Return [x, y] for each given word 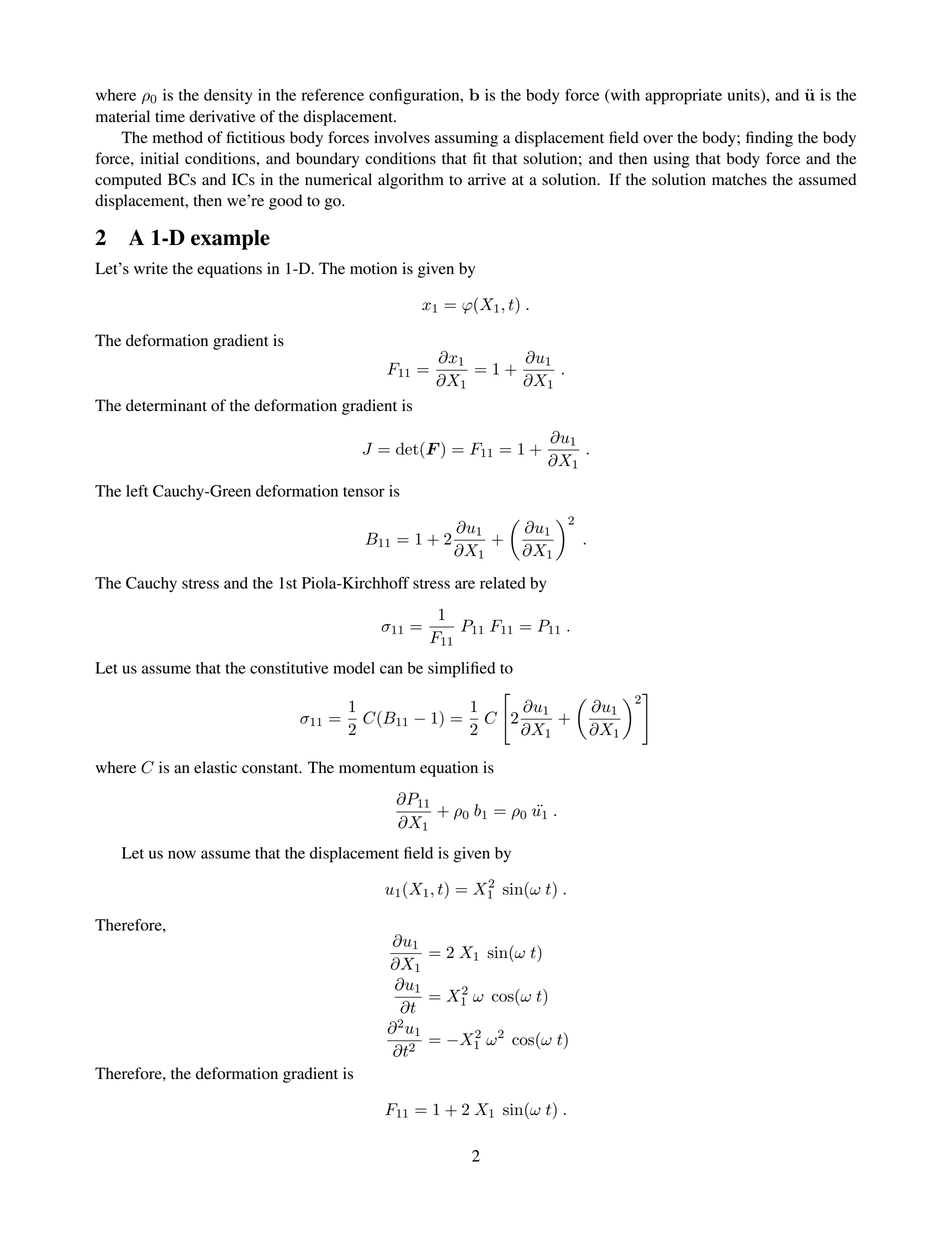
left [137, 491]
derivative [222, 116]
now [182, 854]
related [503, 583]
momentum [377, 768]
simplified [461, 669]
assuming [466, 139]
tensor [364, 492]
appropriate [683, 97]
